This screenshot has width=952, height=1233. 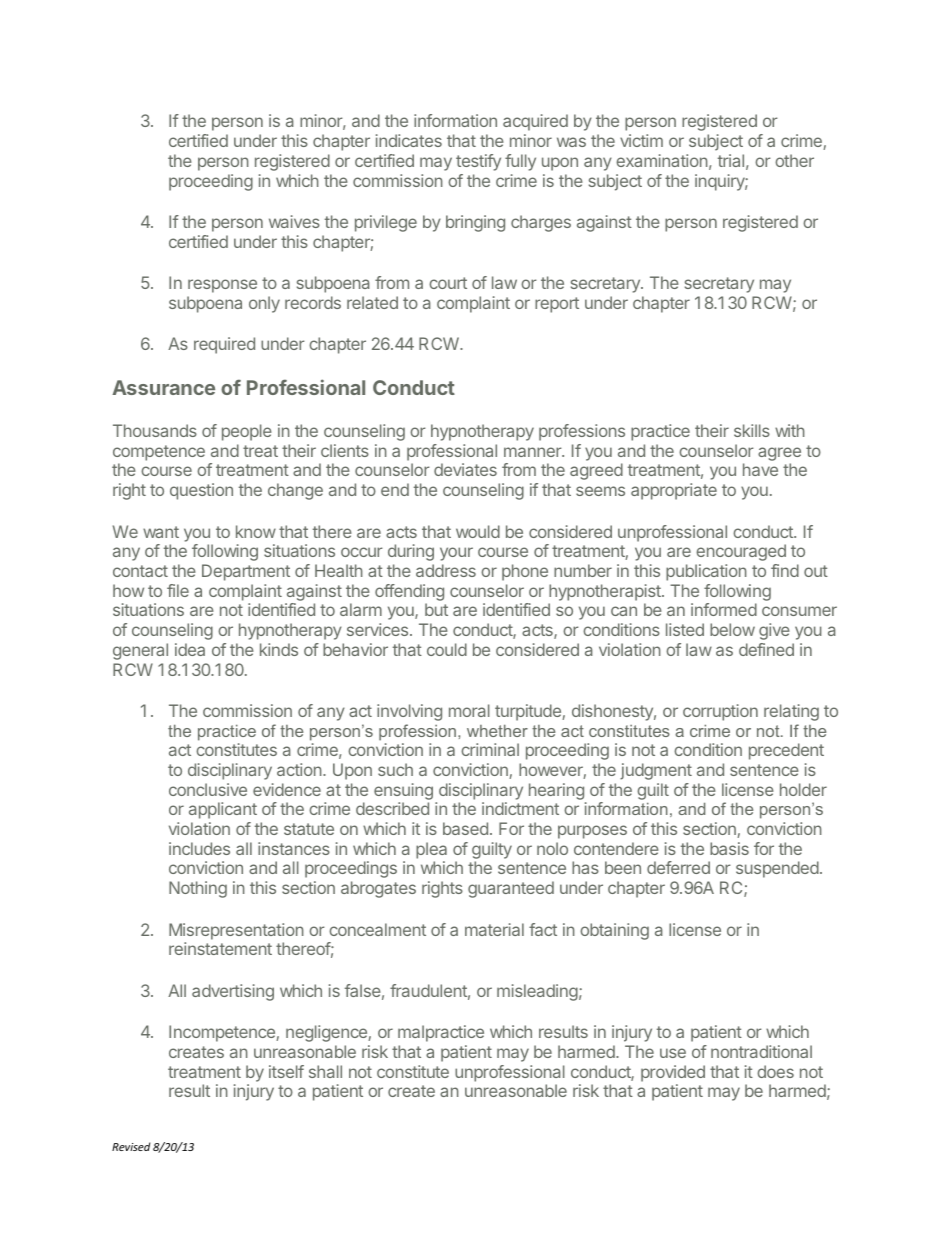 What do you see at coordinates (131, 1146) in the screenshot?
I see `Revised` at bounding box center [131, 1146].
